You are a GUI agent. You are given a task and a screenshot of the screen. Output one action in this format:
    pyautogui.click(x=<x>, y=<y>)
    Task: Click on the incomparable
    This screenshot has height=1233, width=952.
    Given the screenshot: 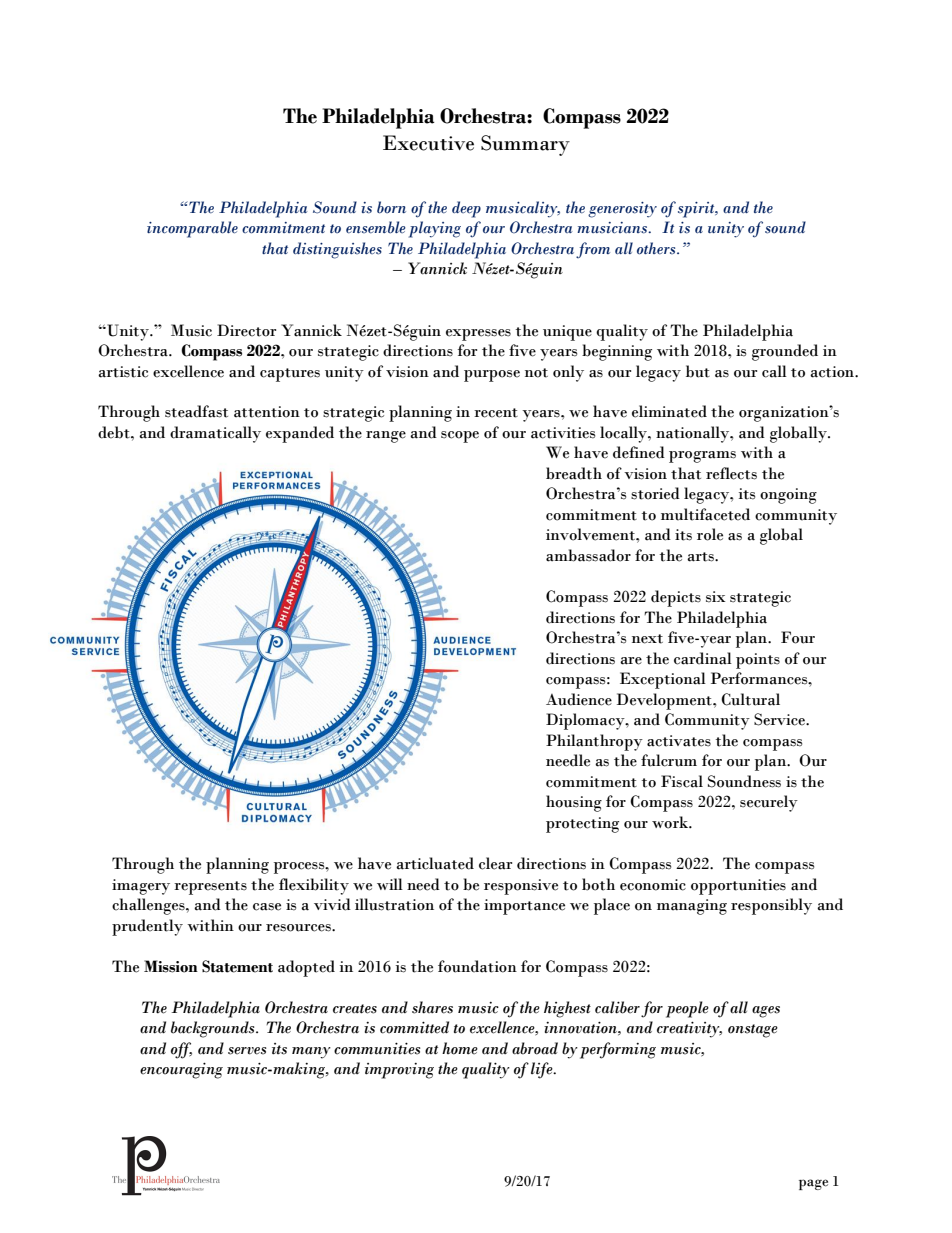 What is the action you would take?
    pyautogui.click(x=192, y=229)
